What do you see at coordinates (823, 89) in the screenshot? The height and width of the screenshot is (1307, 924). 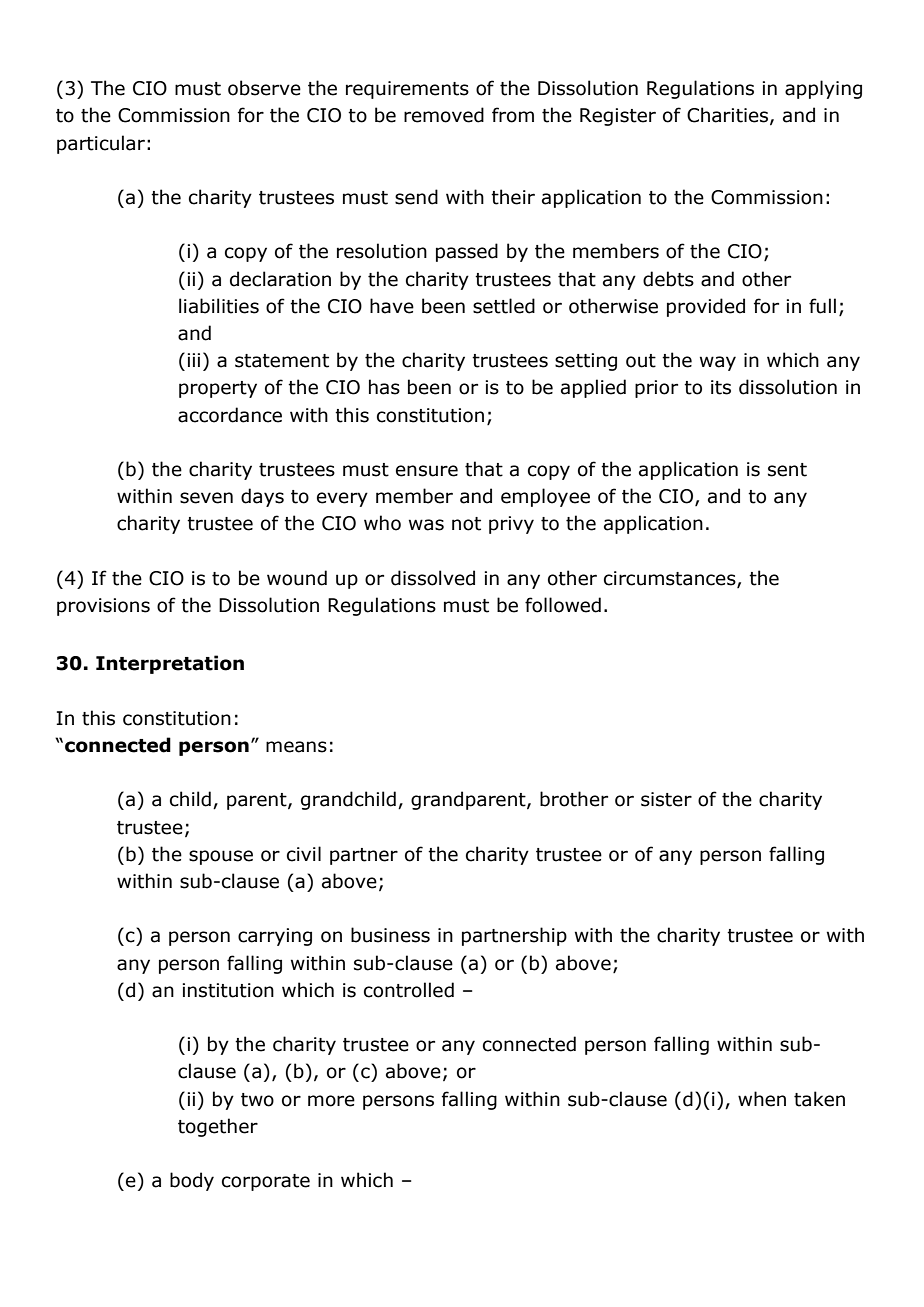 I see `applying` at bounding box center [823, 89].
